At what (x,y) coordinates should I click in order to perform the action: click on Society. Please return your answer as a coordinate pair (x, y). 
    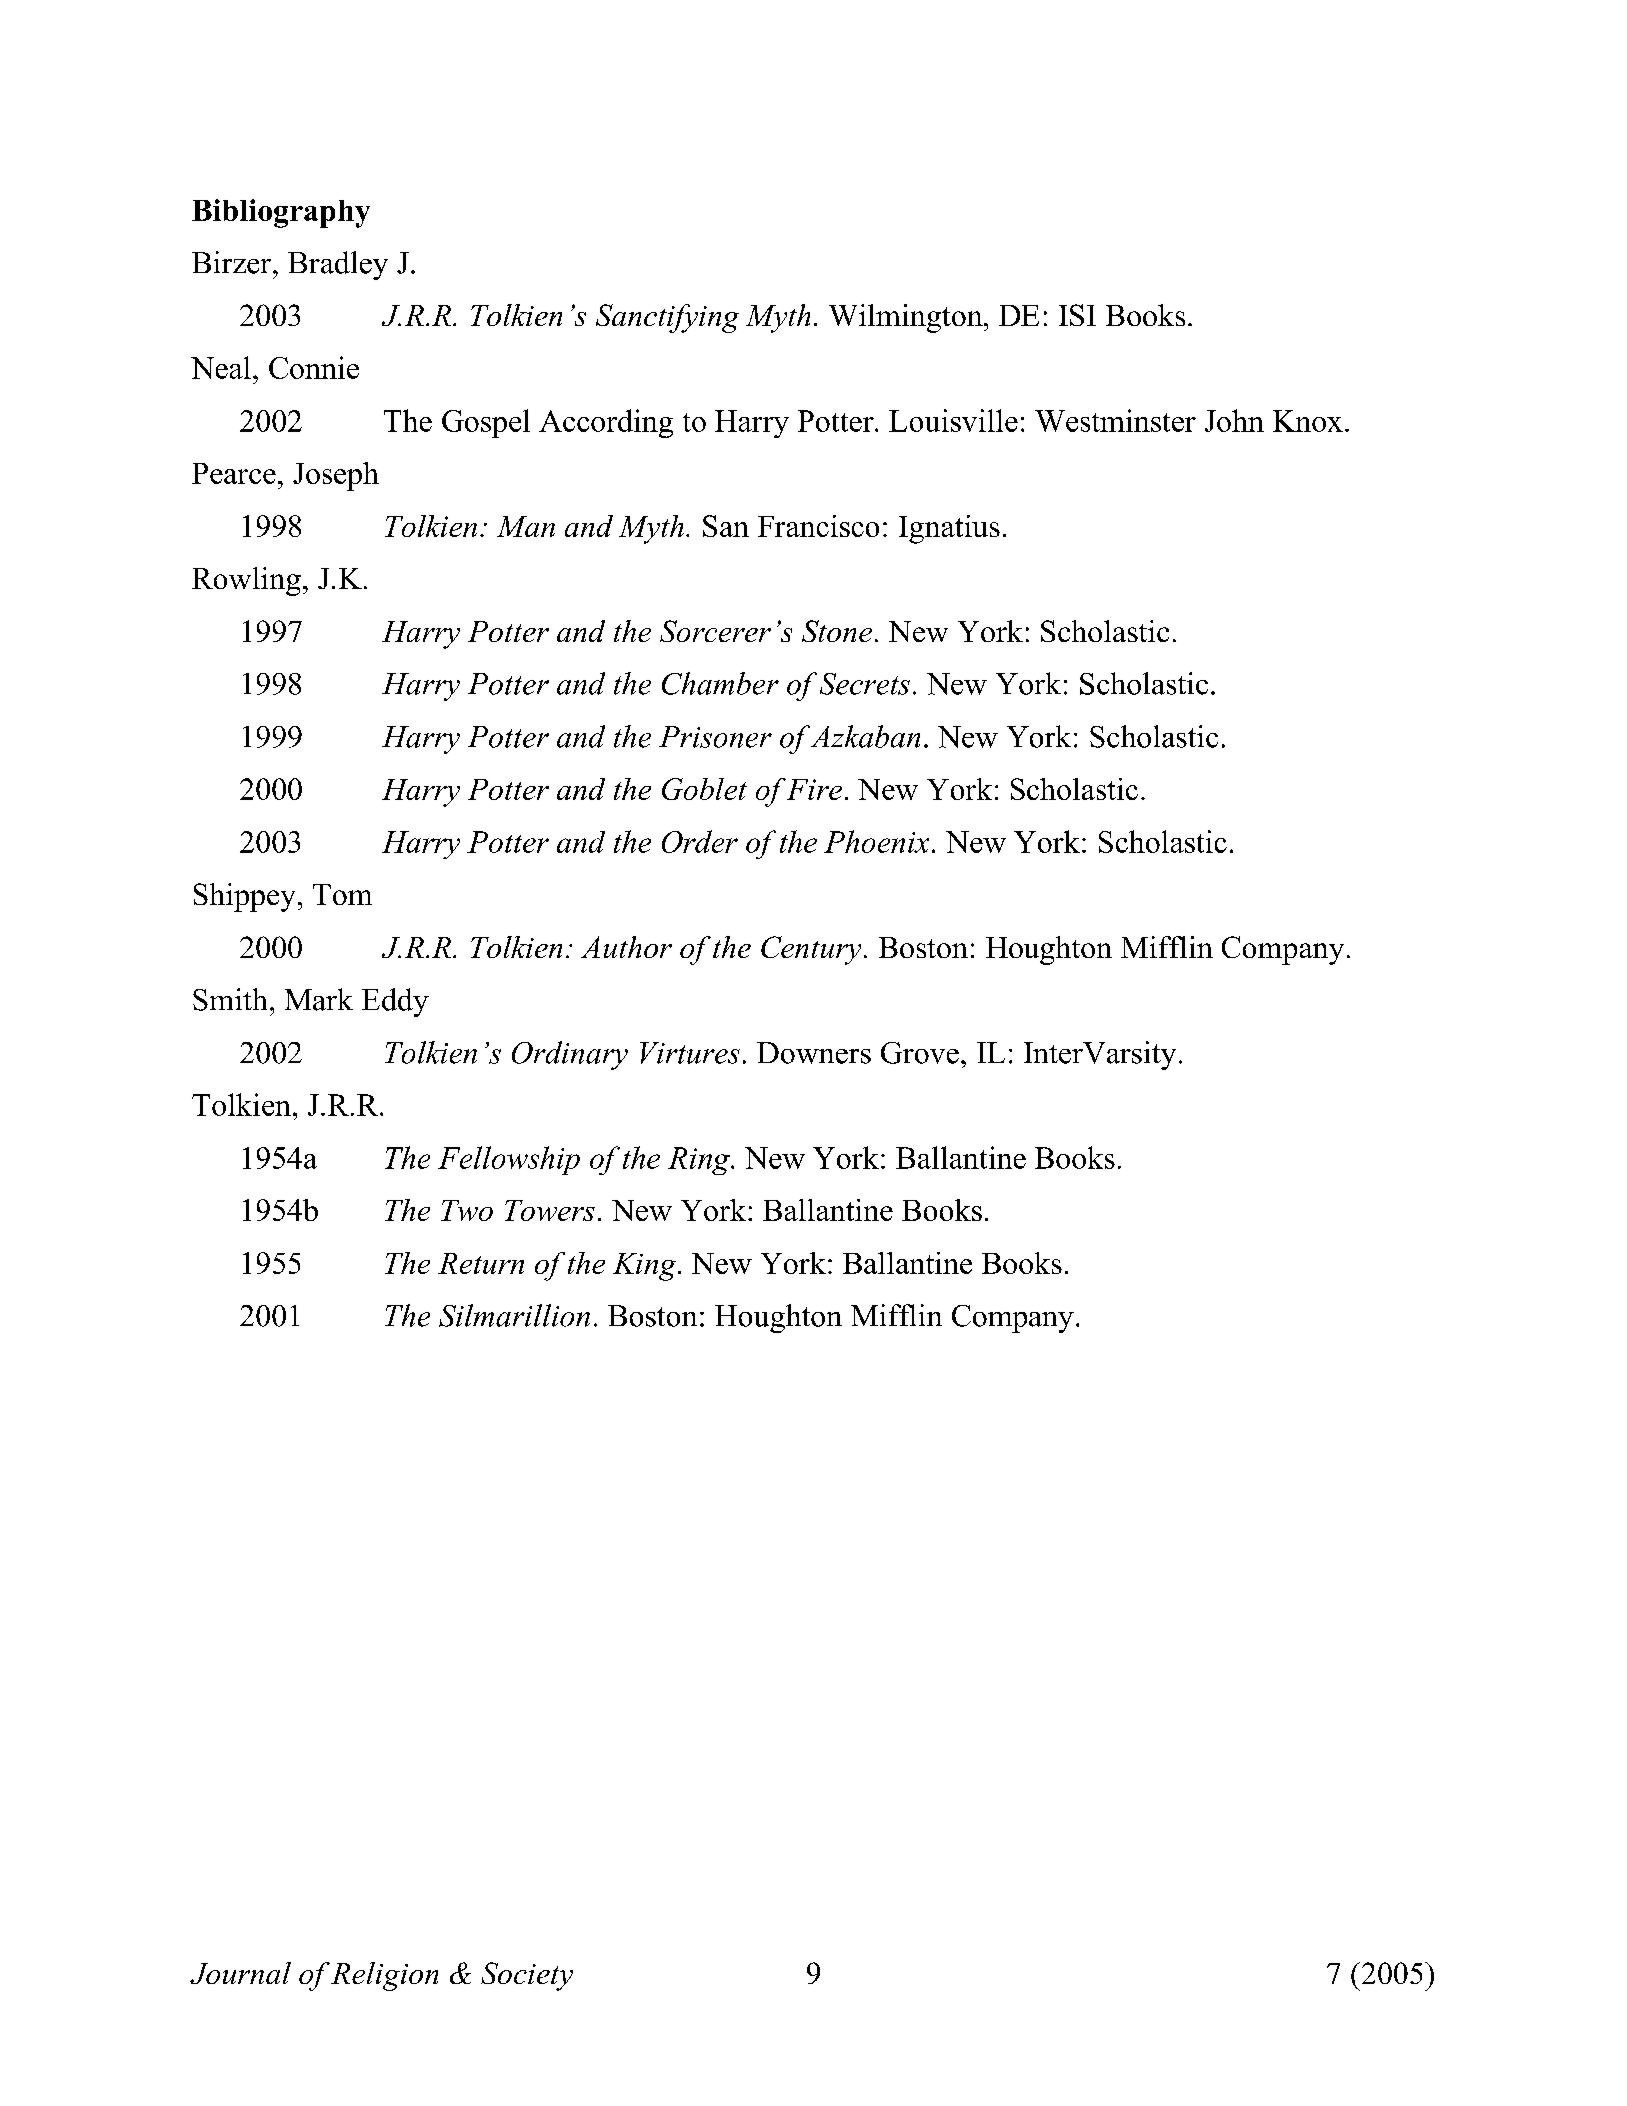
    Looking at the image, I should click on (527, 1976).
